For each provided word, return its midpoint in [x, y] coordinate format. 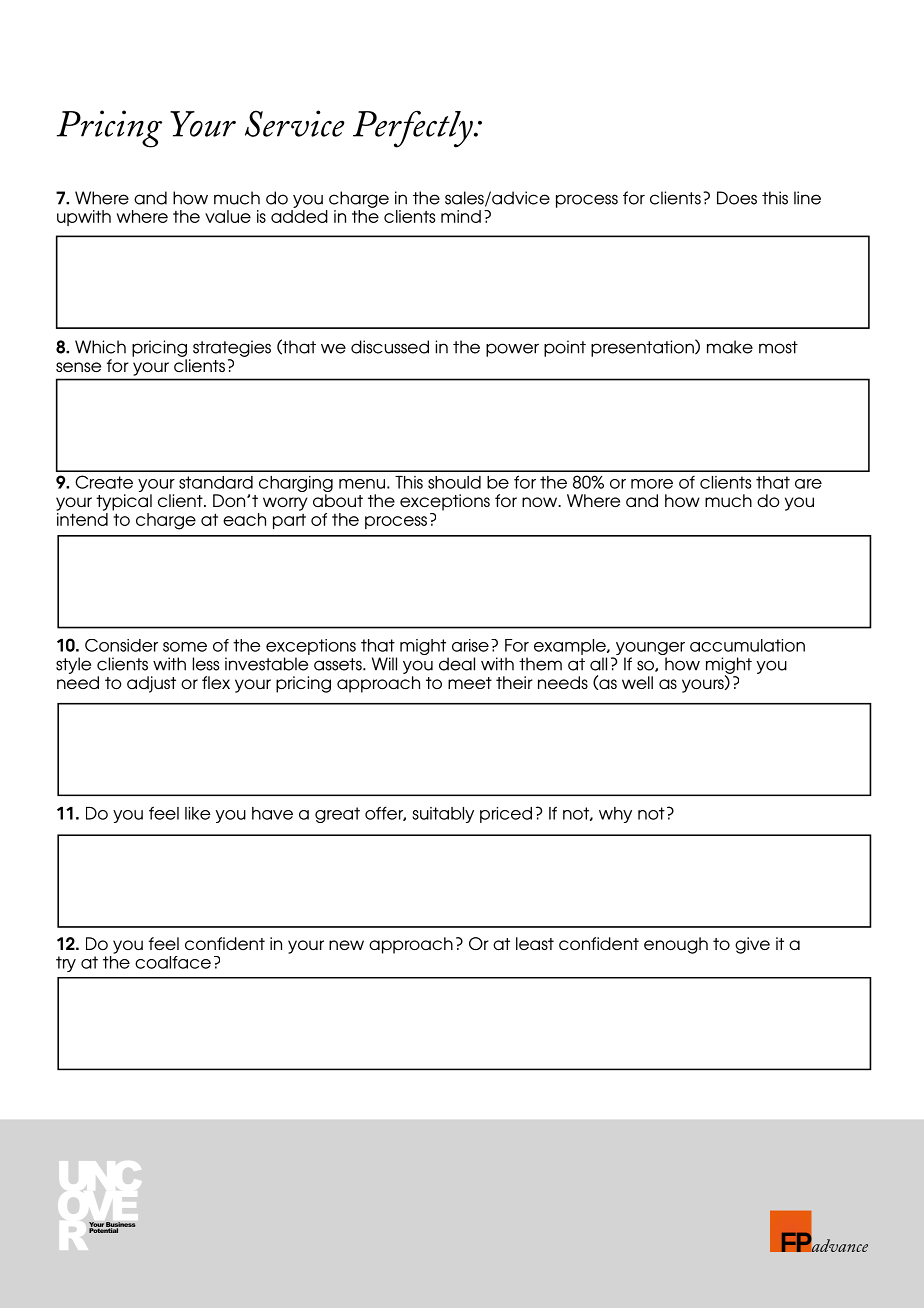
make [730, 347]
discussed [390, 347]
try [66, 964]
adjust [151, 684]
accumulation [747, 645]
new [346, 945]
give [752, 945]
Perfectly [414, 129]
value [228, 216]
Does [737, 198]
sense [78, 367]
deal [457, 664]
